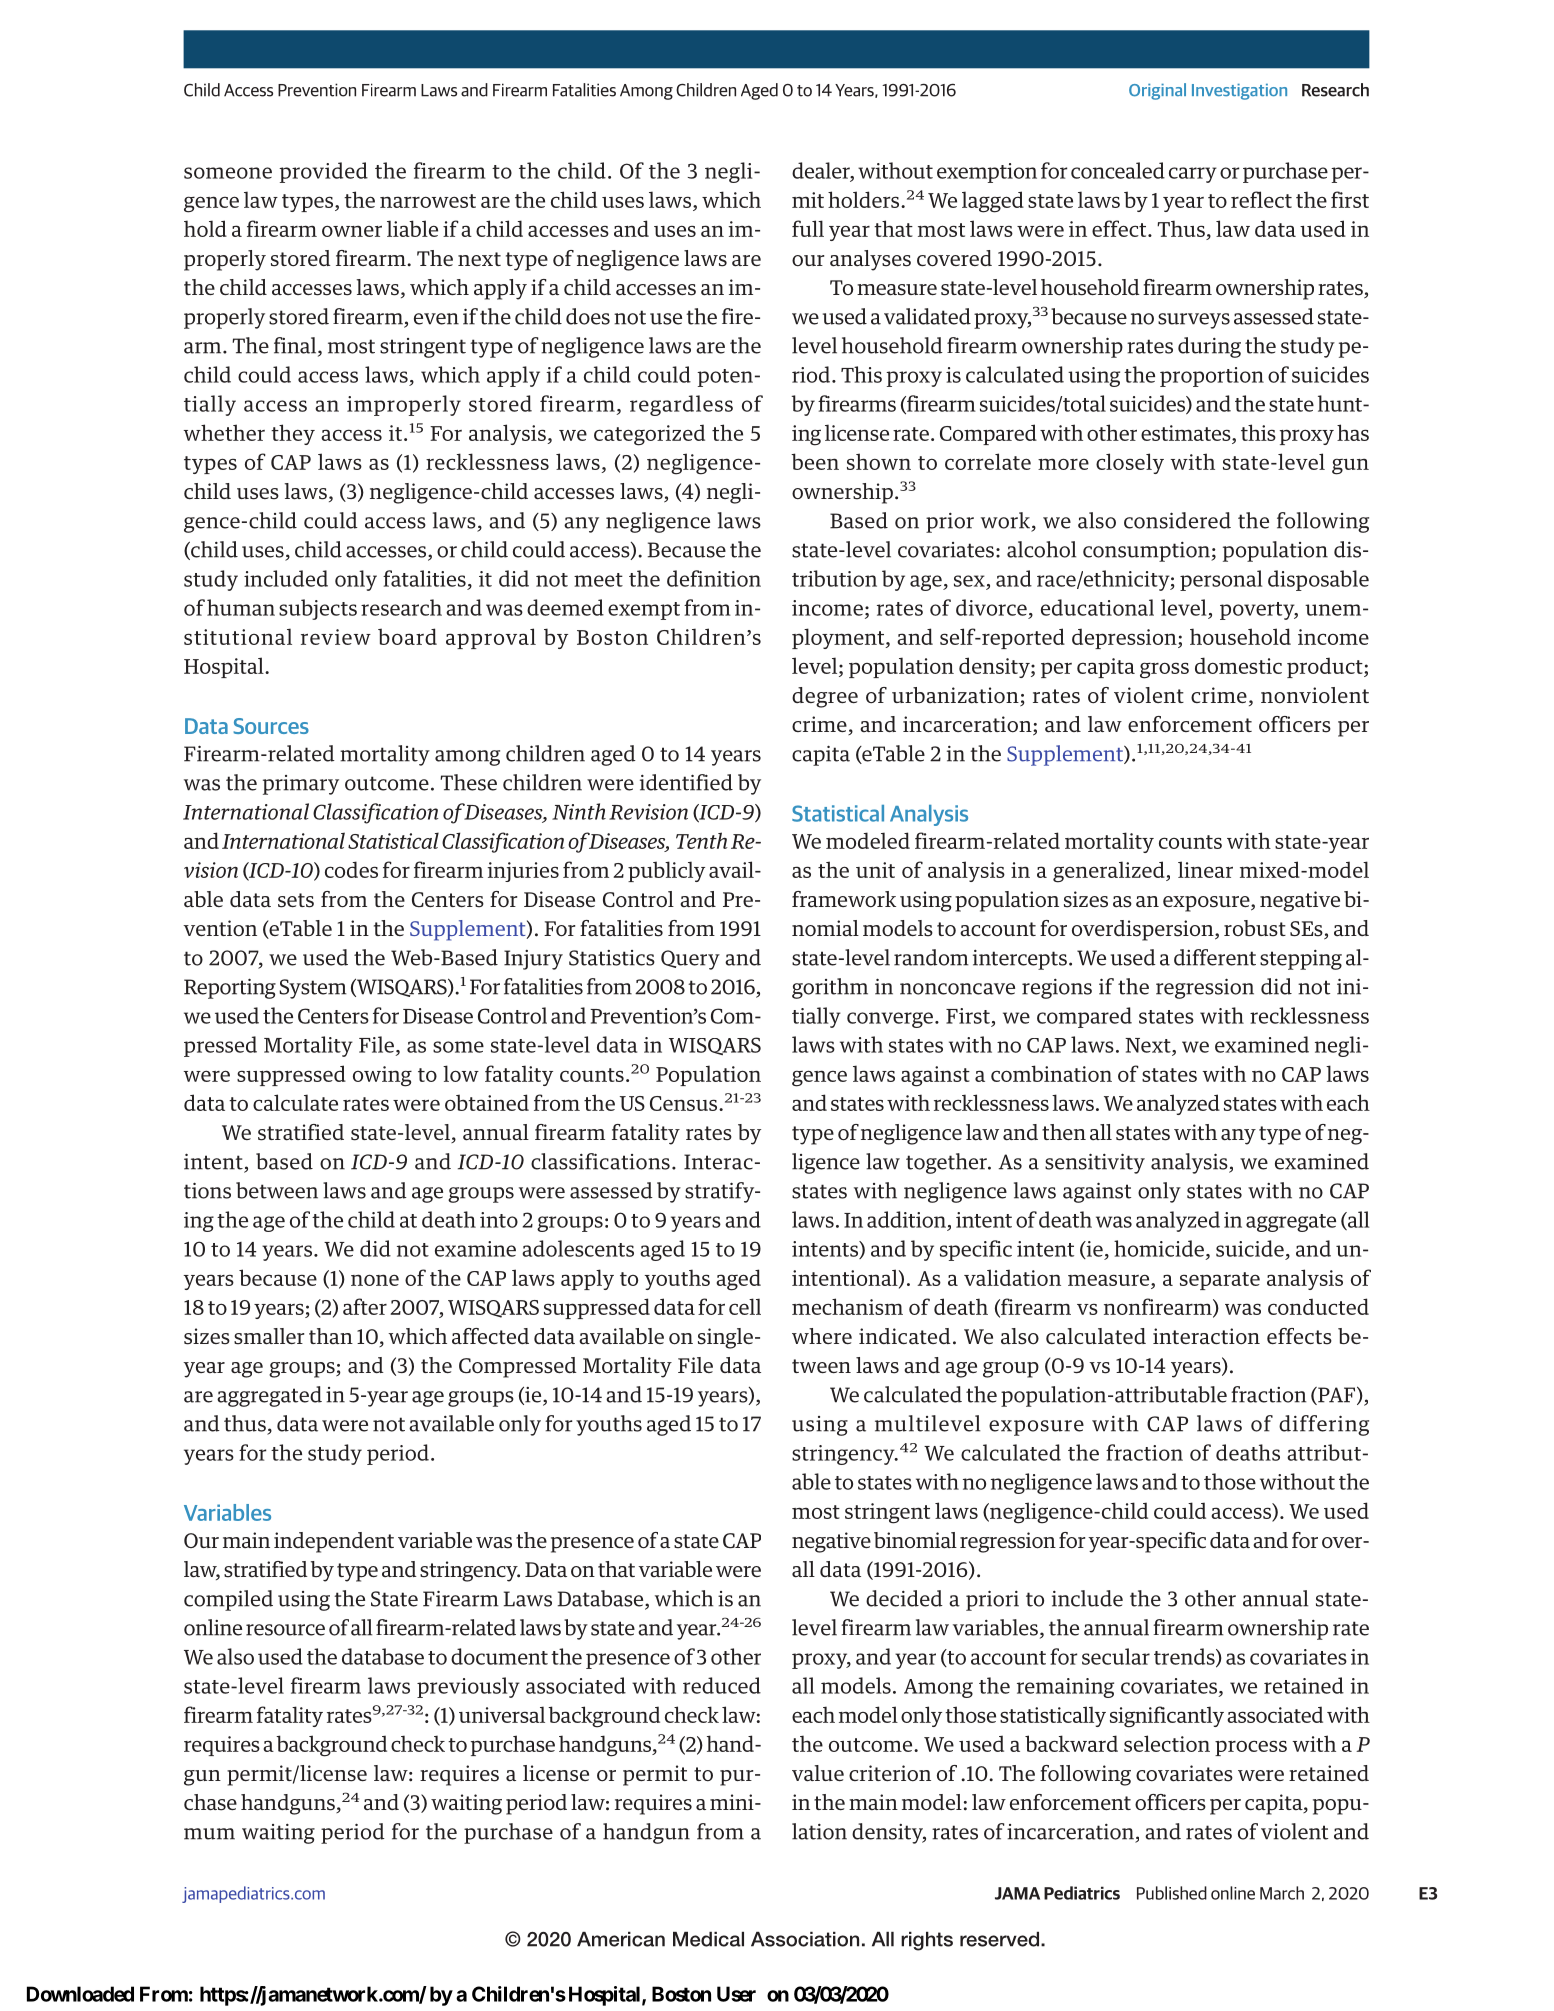 The width and height of the document is (1554, 2011). What do you see at coordinates (271, 726) in the document?
I see `Sources` at bounding box center [271, 726].
